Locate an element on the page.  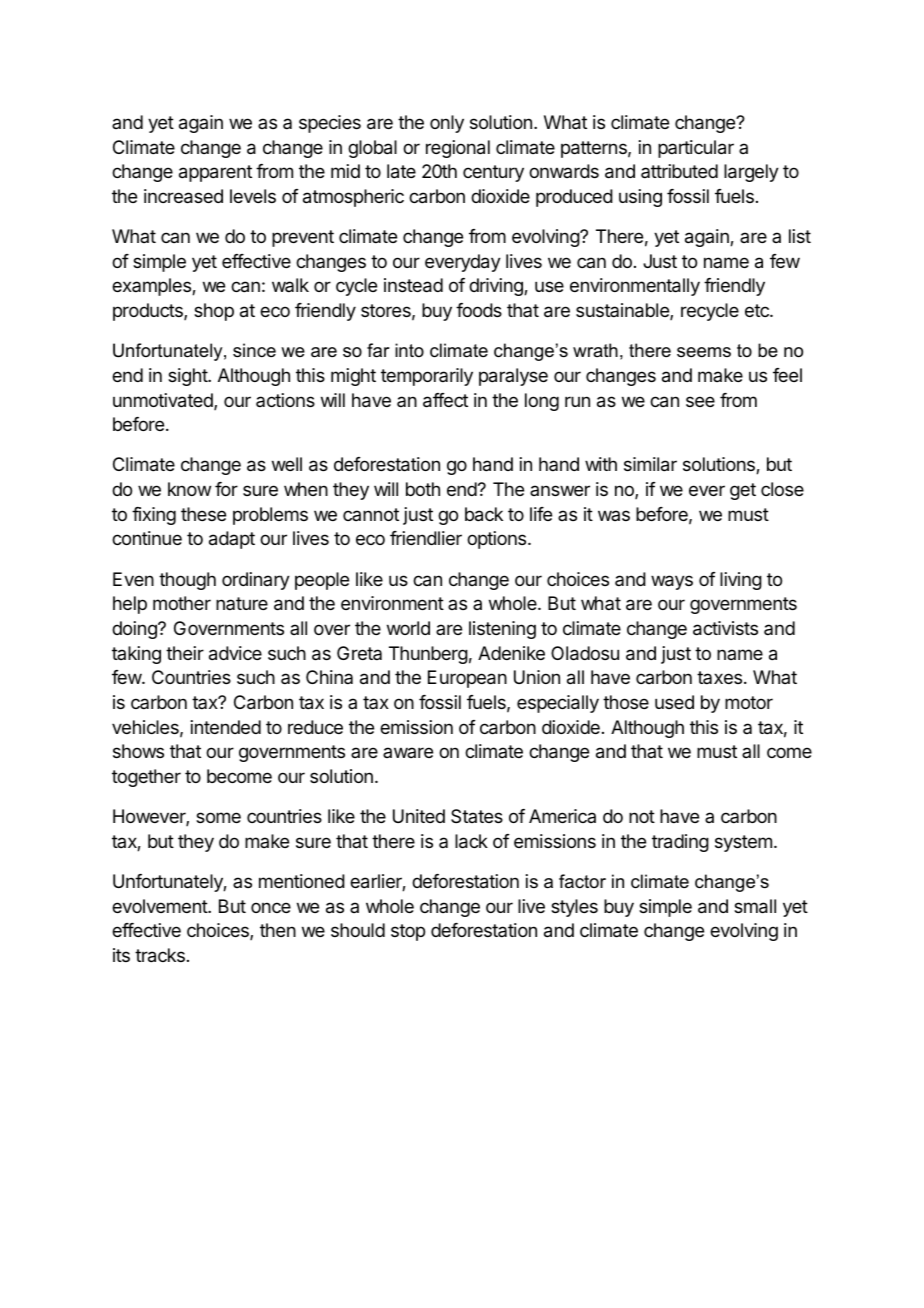
apparent is located at coordinates (215, 173).
